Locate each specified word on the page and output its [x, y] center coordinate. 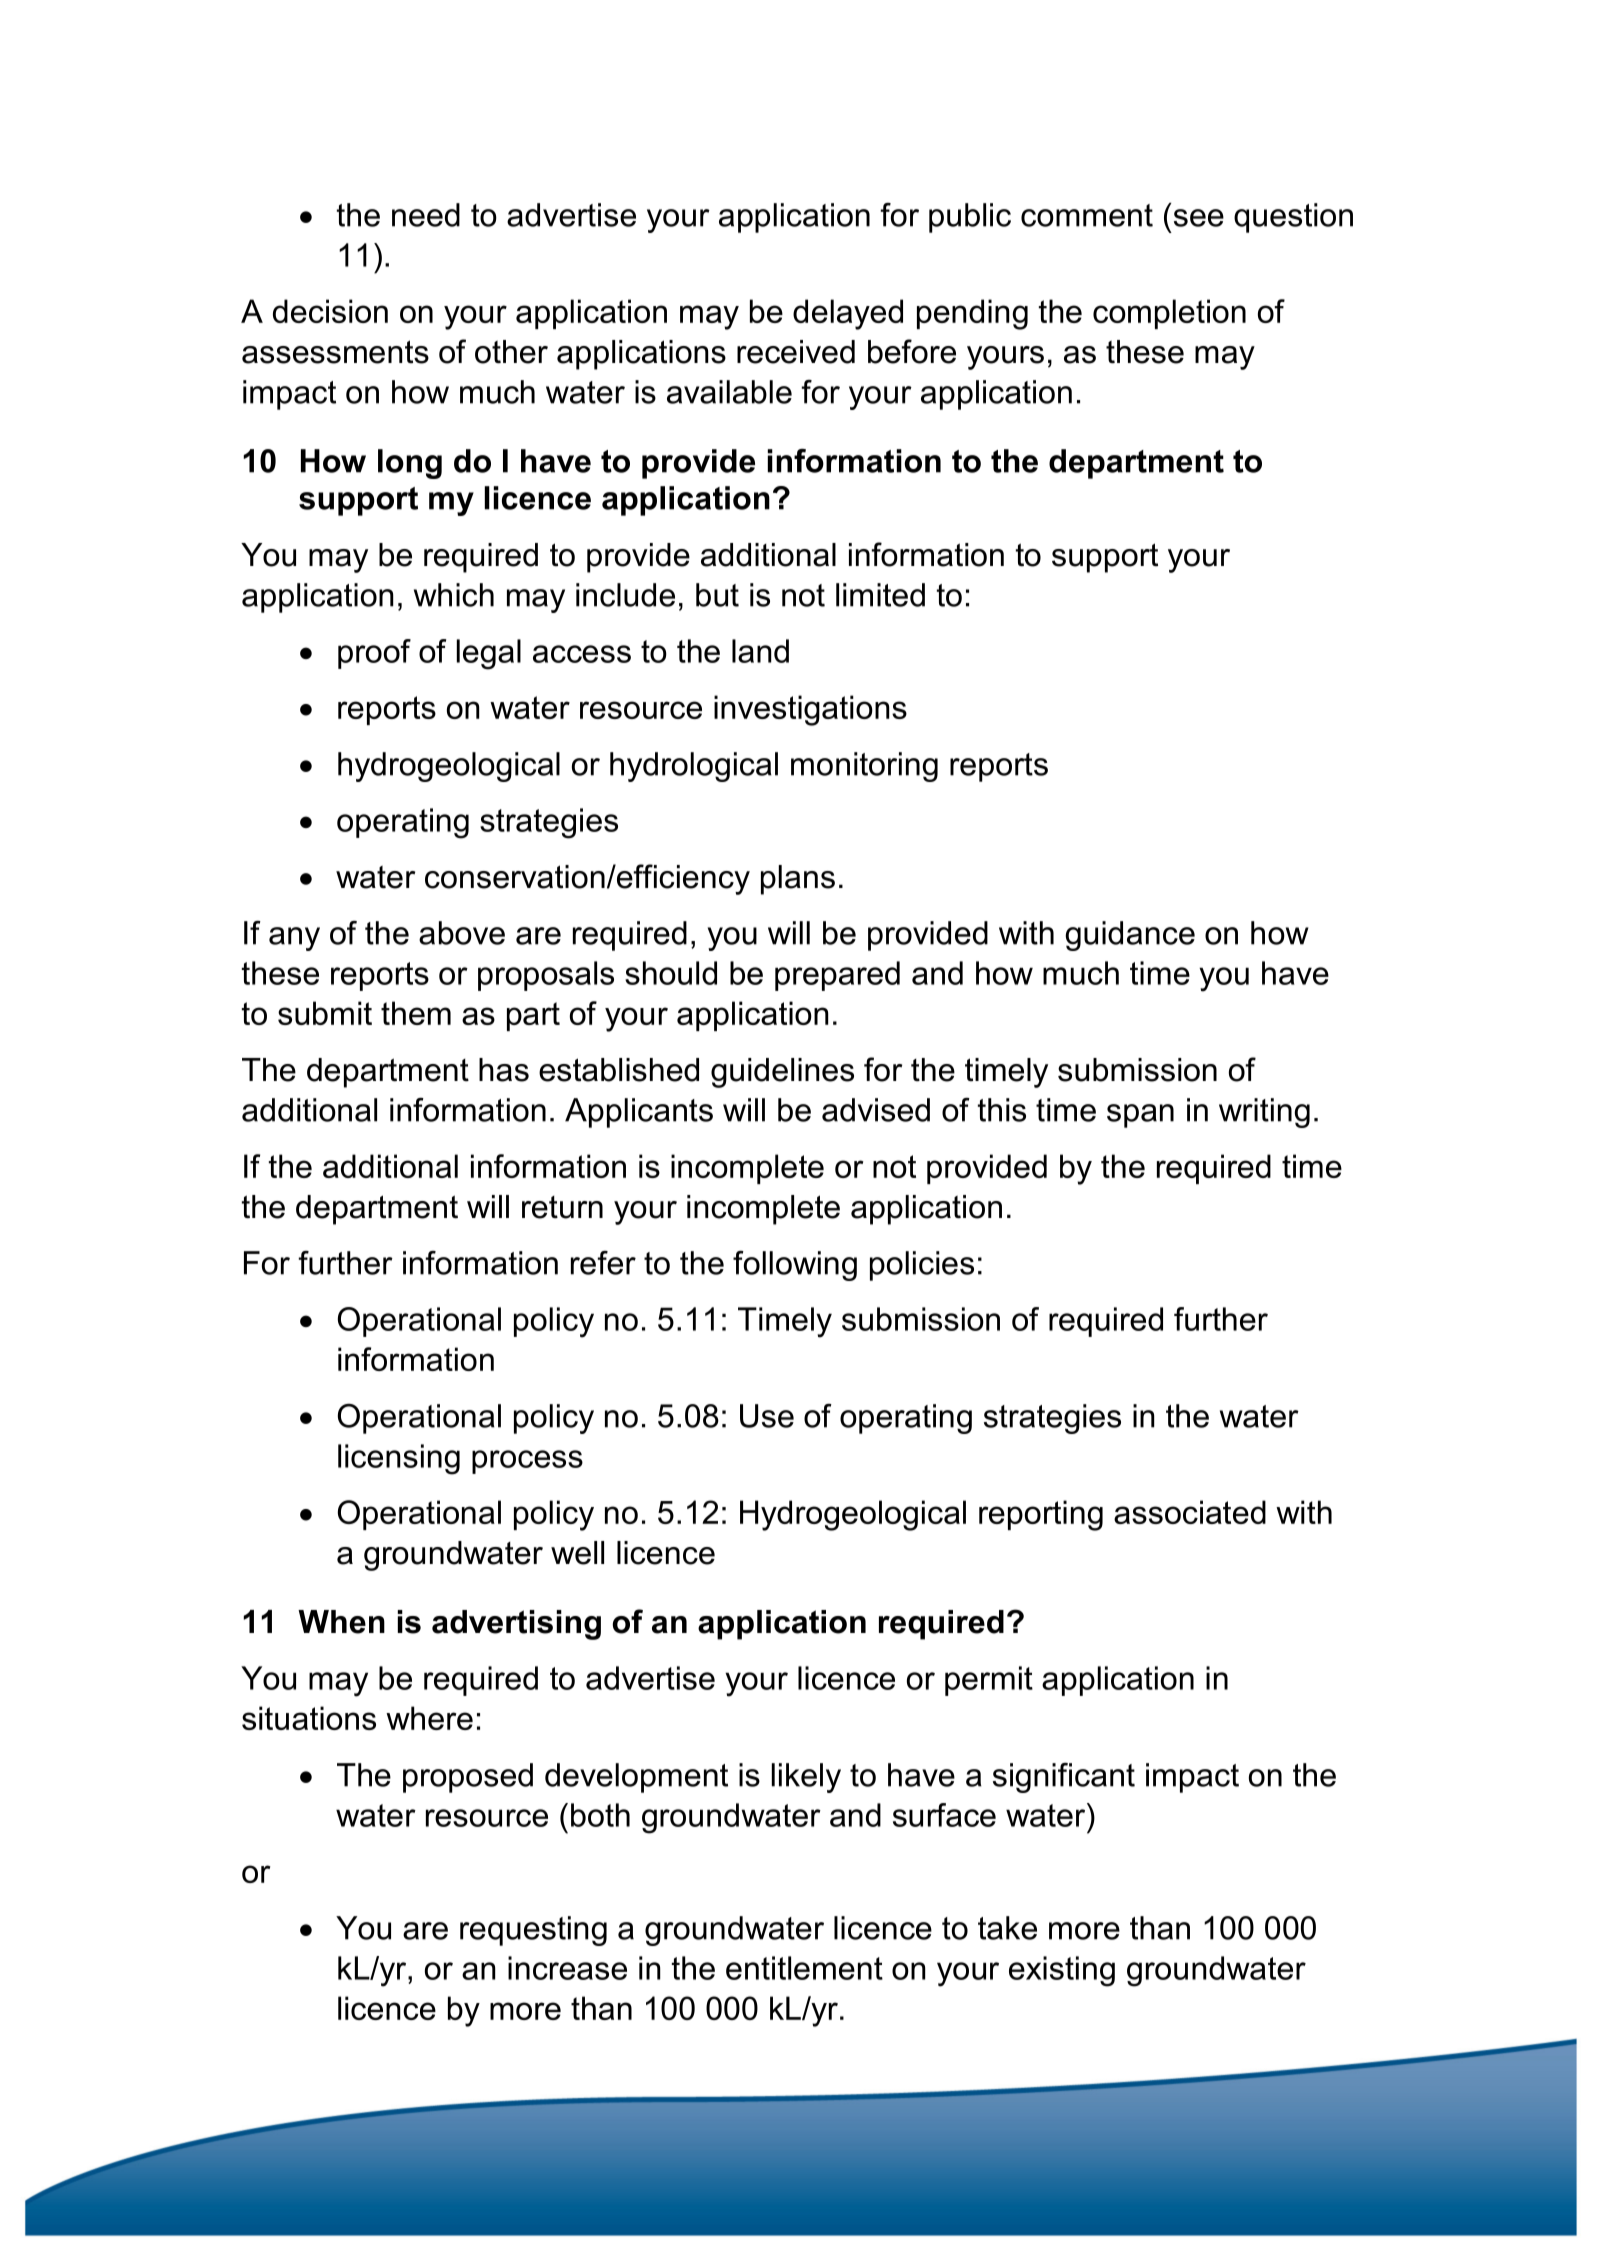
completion [1169, 314]
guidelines [782, 1073]
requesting [533, 1931]
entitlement [804, 1968]
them [416, 1013]
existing [1062, 1971]
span [1140, 1116]
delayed [848, 314]
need [426, 215]
